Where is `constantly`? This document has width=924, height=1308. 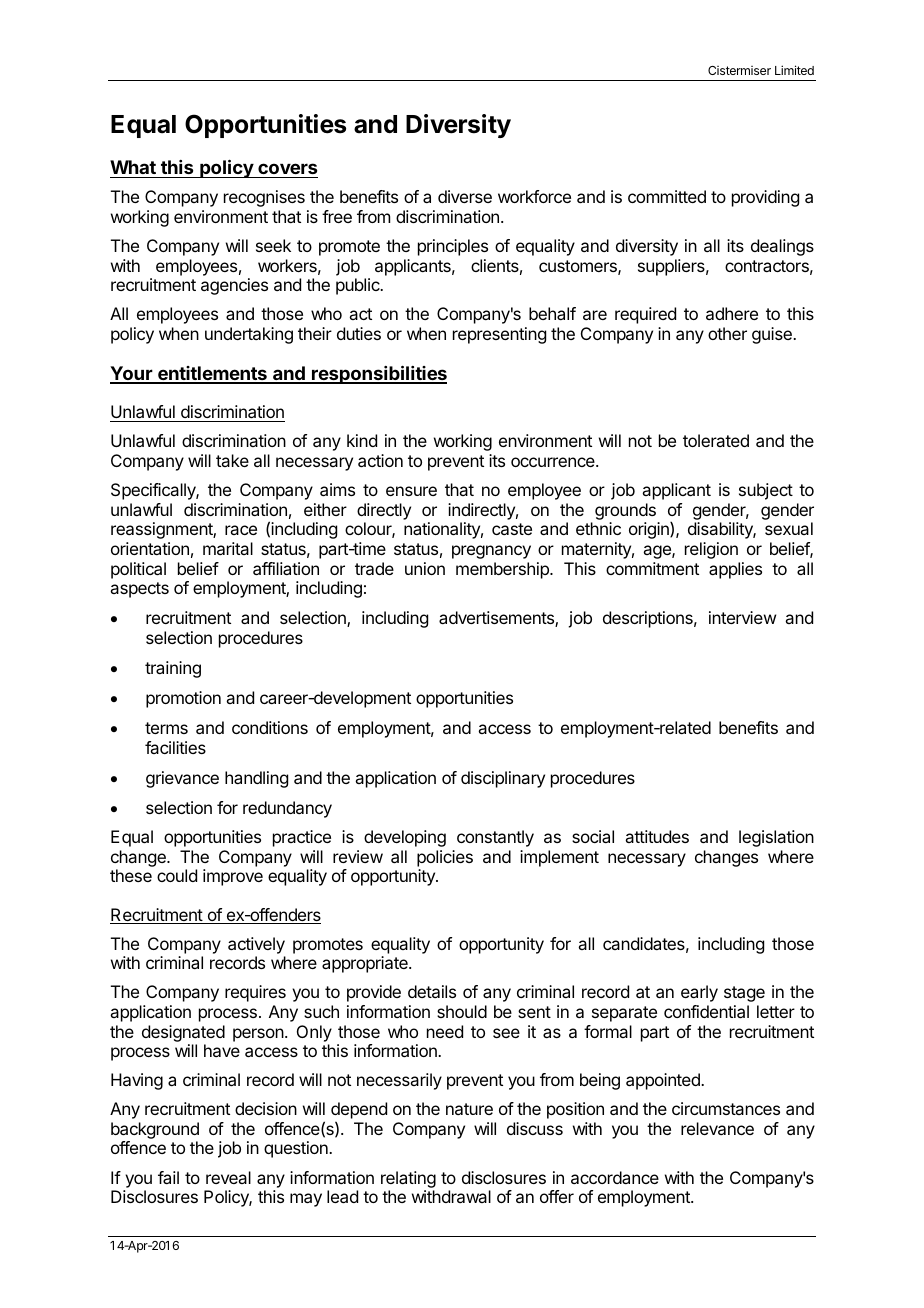 constantly is located at coordinates (495, 838).
